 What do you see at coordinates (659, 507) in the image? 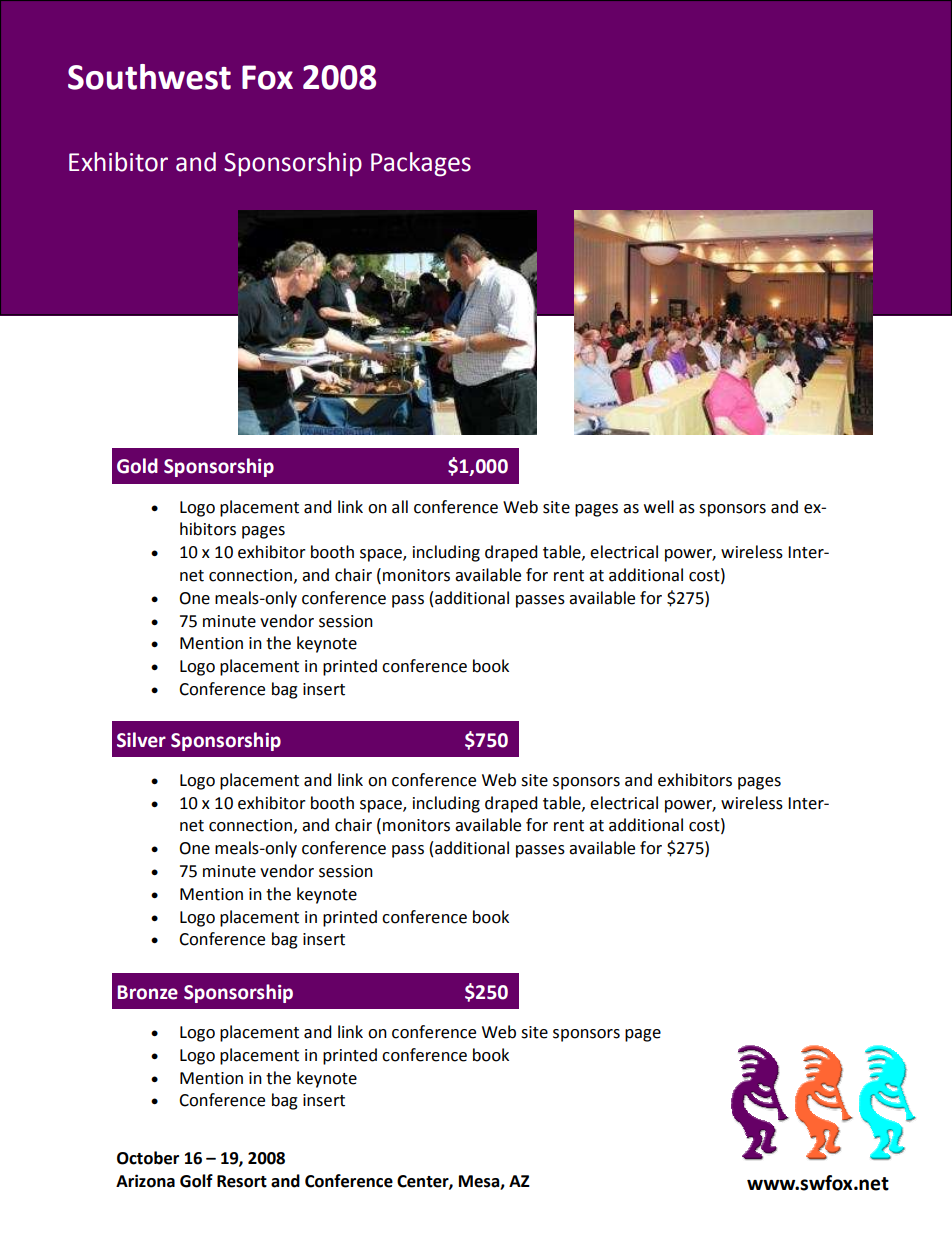
I see `well` at bounding box center [659, 507].
